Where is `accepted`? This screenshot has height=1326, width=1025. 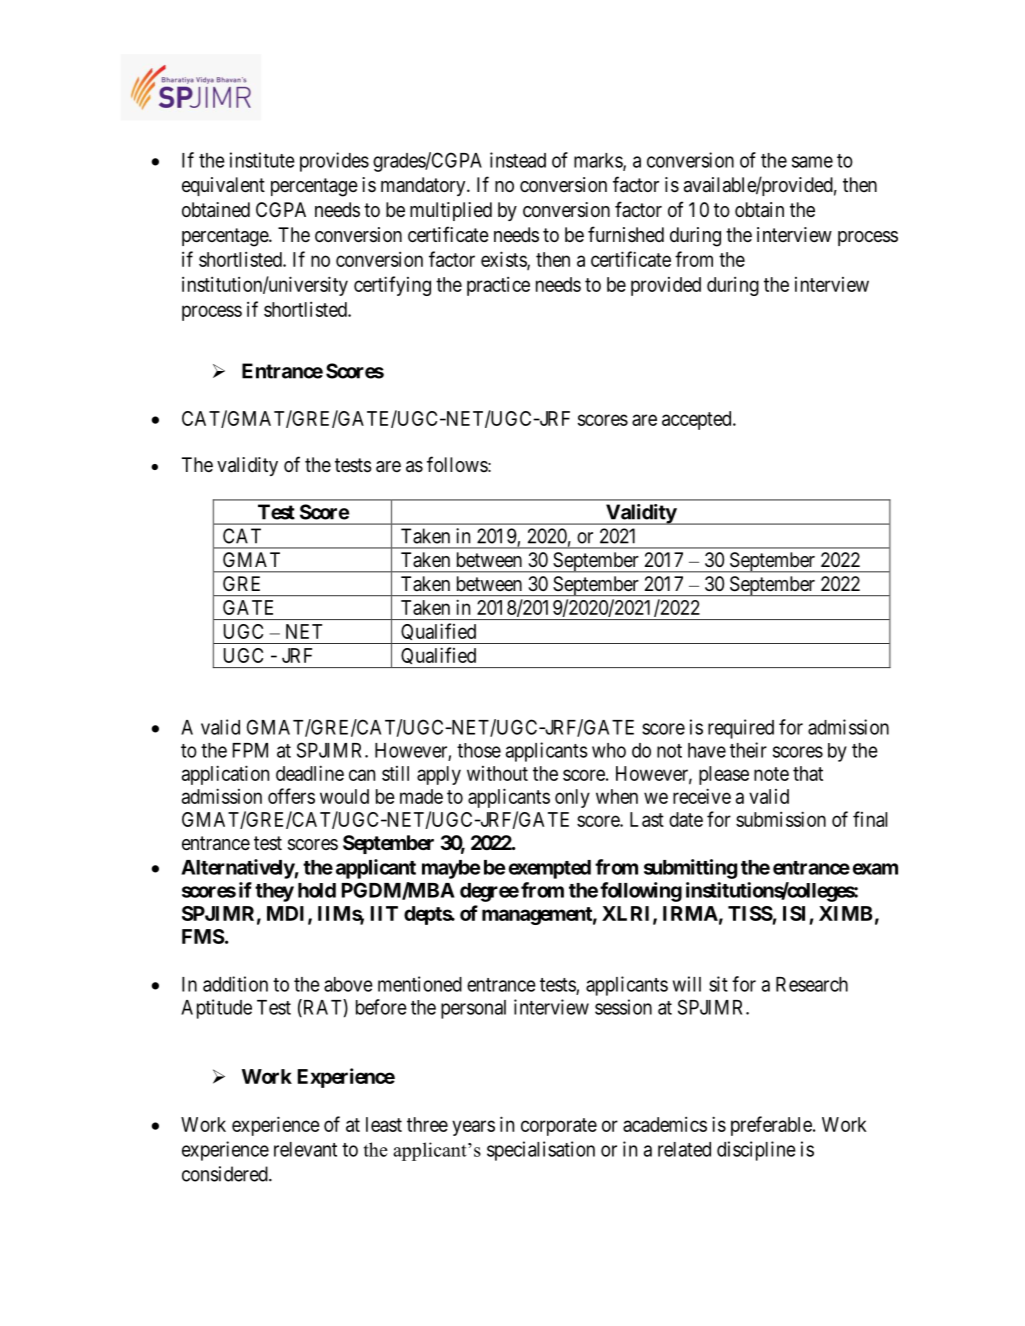 accepted is located at coordinates (698, 420).
